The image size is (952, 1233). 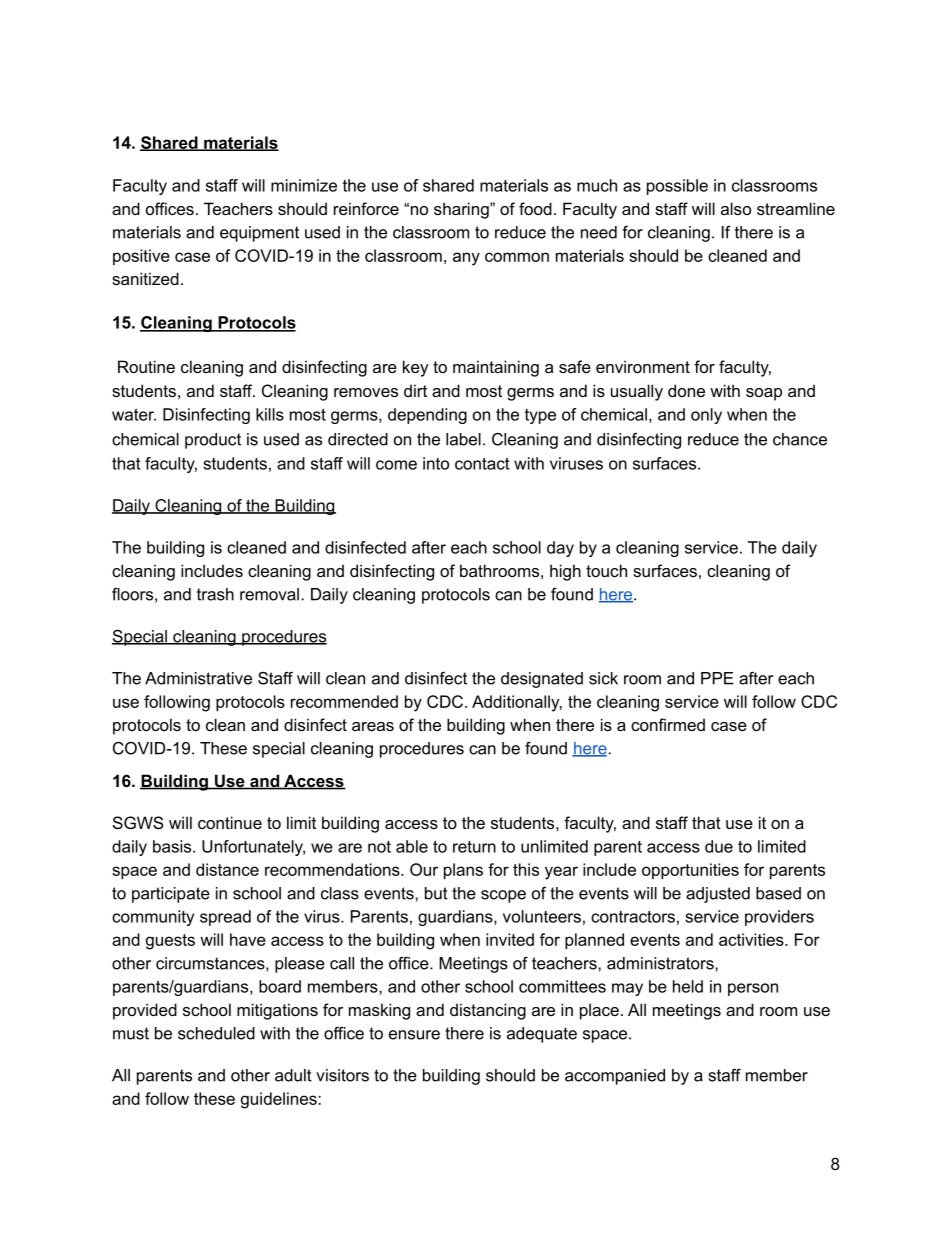 I want to click on scheduled, so click(x=216, y=1033).
